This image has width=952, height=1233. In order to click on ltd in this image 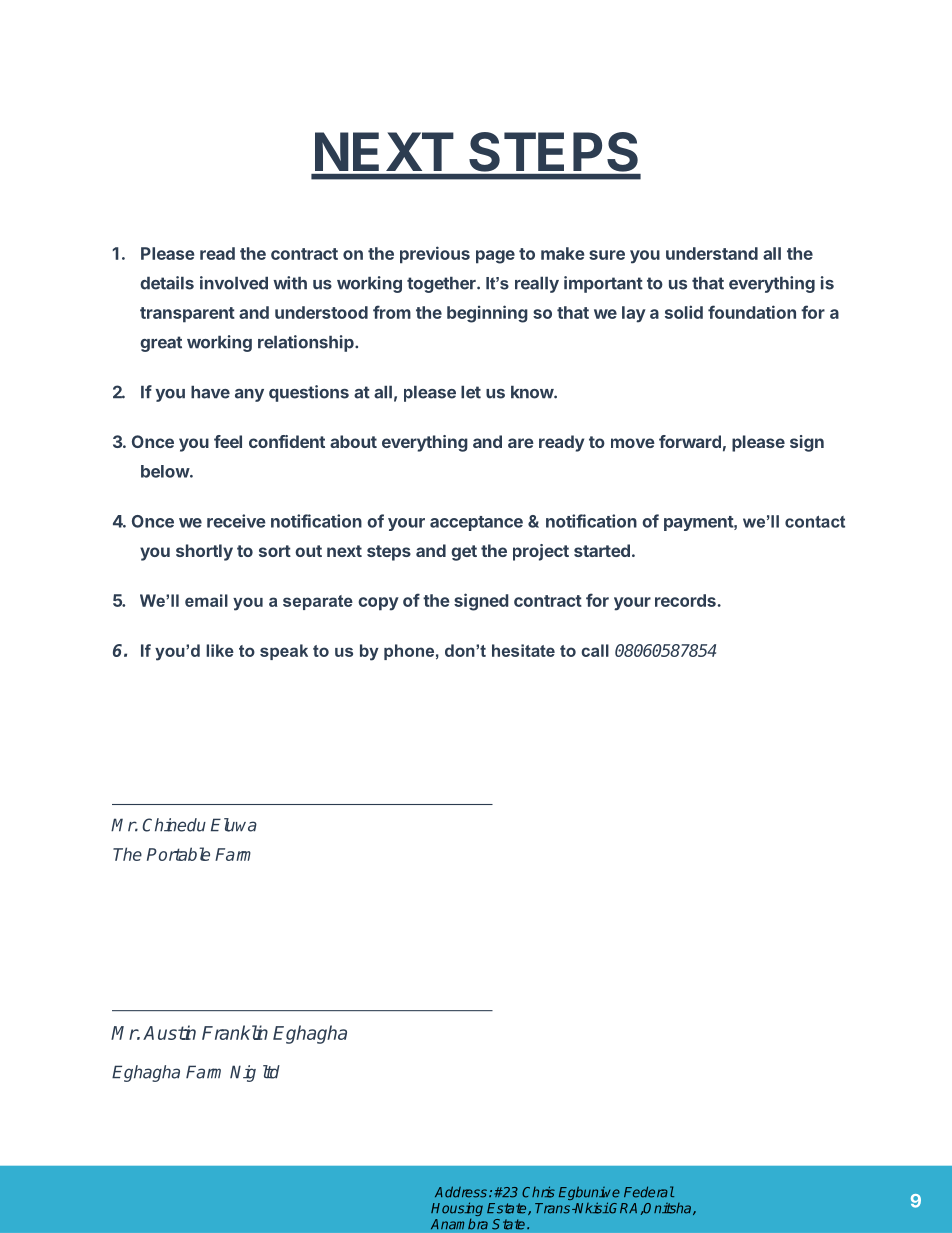, I will do `click(271, 1072)`.
